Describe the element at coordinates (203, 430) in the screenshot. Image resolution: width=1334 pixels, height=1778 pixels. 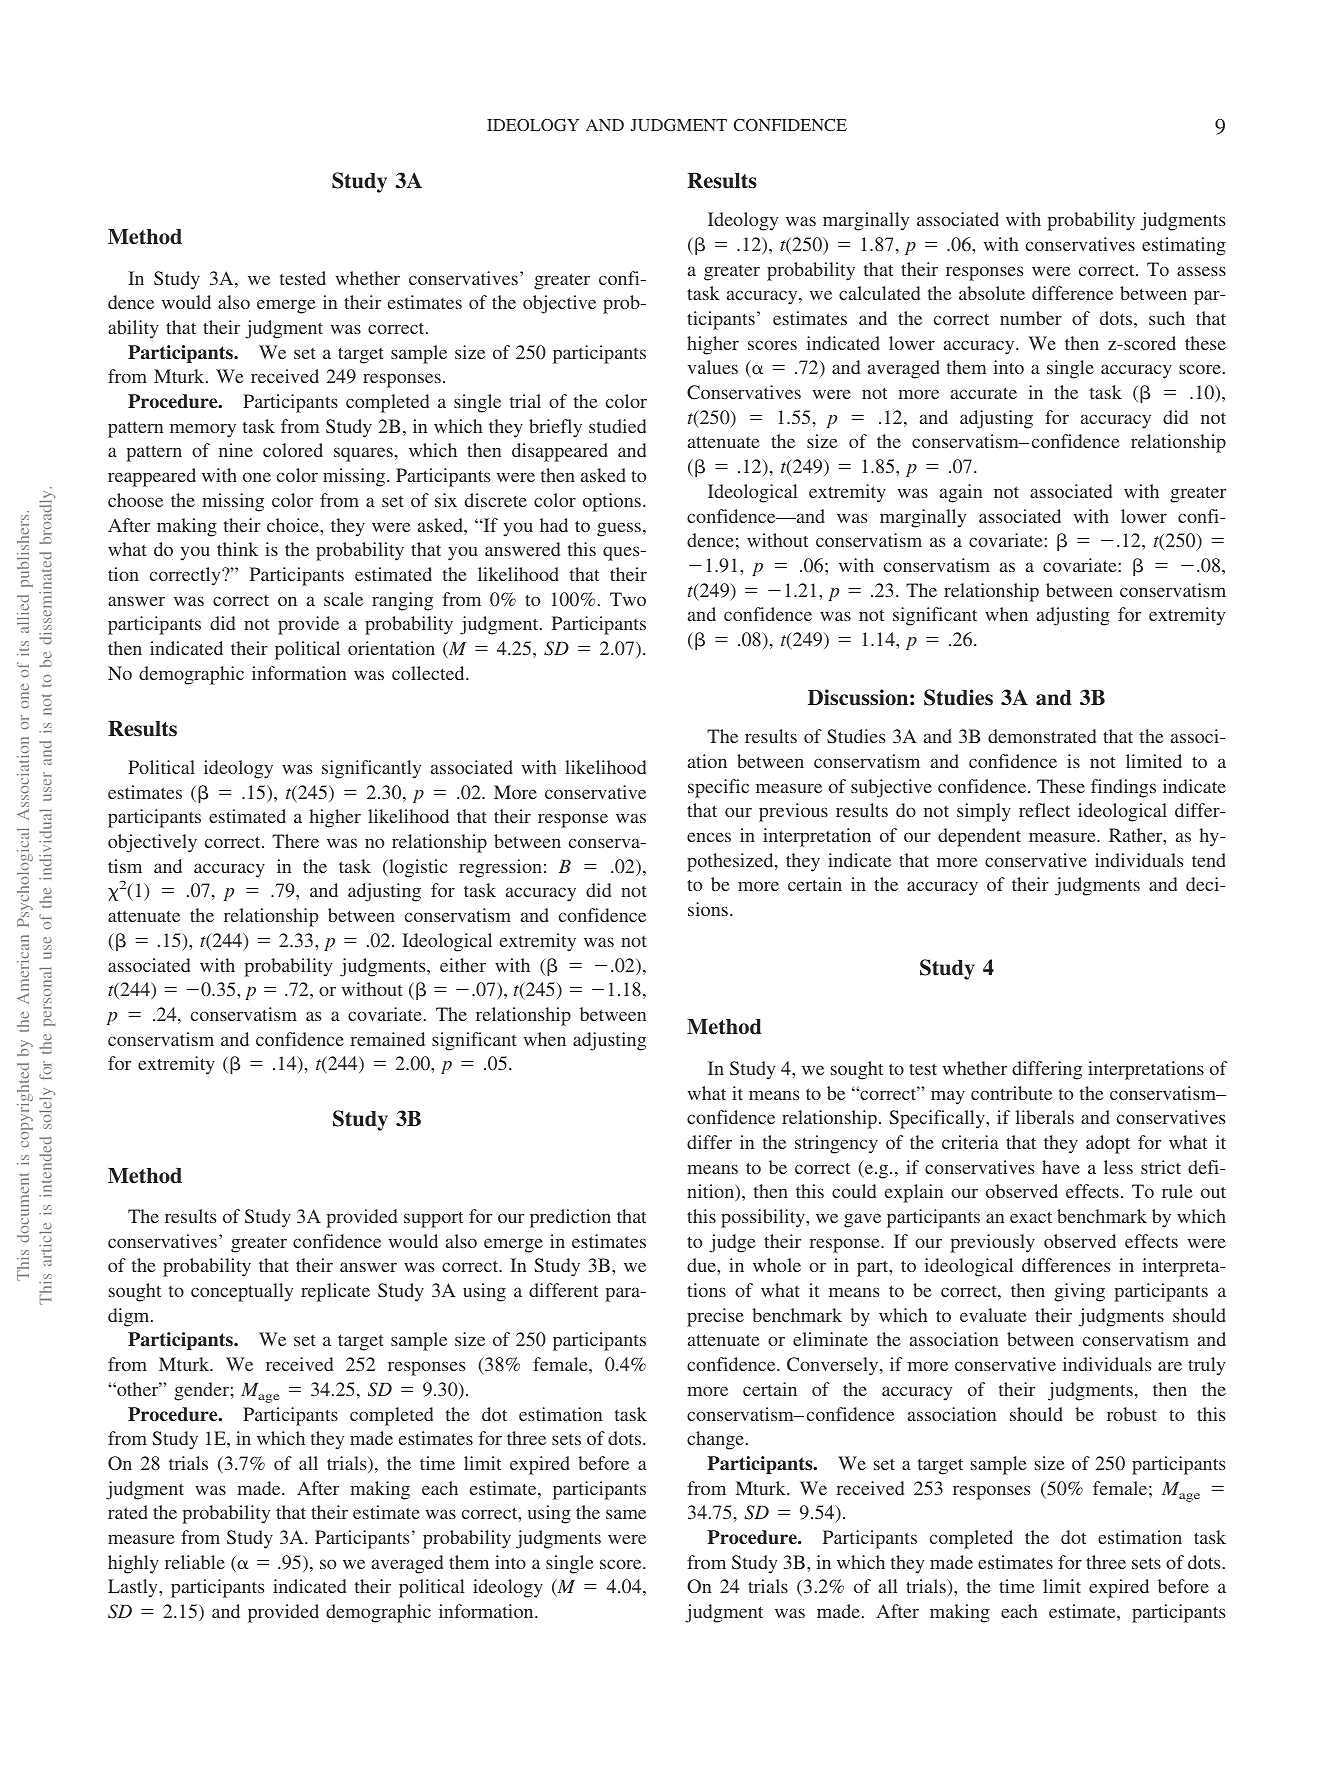
I see `memory` at that location.
